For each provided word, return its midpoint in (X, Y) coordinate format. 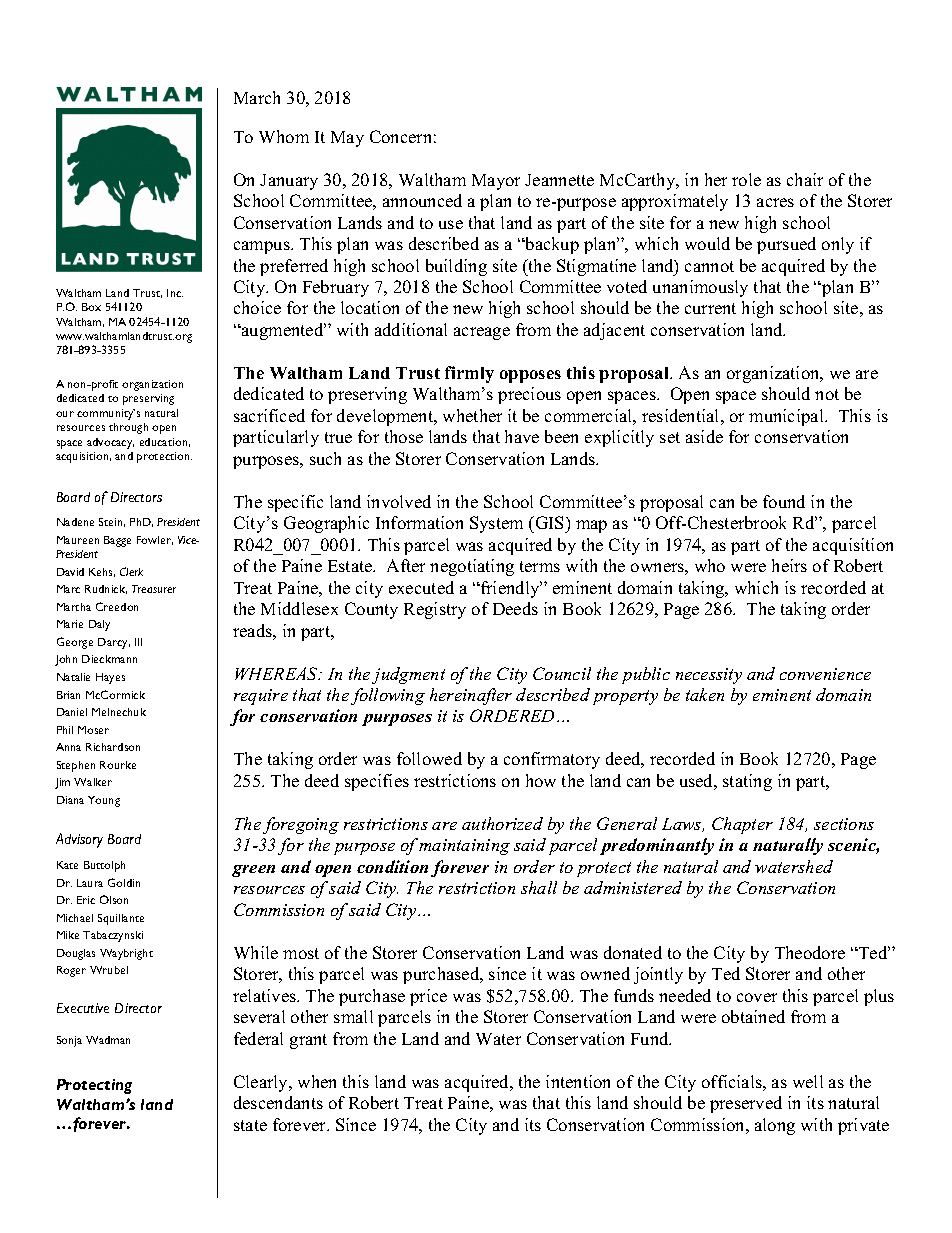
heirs (789, 565)
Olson (114, 899)
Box (91, 307)
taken (705, 694)
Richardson (113, 747)
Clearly (262, 1083)
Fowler (155, 540)
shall (539, 887)
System (496, 524)
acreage (482, 333)
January (289, 182)
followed (429, 758)
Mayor (496, 182)
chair (805, 179)
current (710, 308)
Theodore (810, 952)
